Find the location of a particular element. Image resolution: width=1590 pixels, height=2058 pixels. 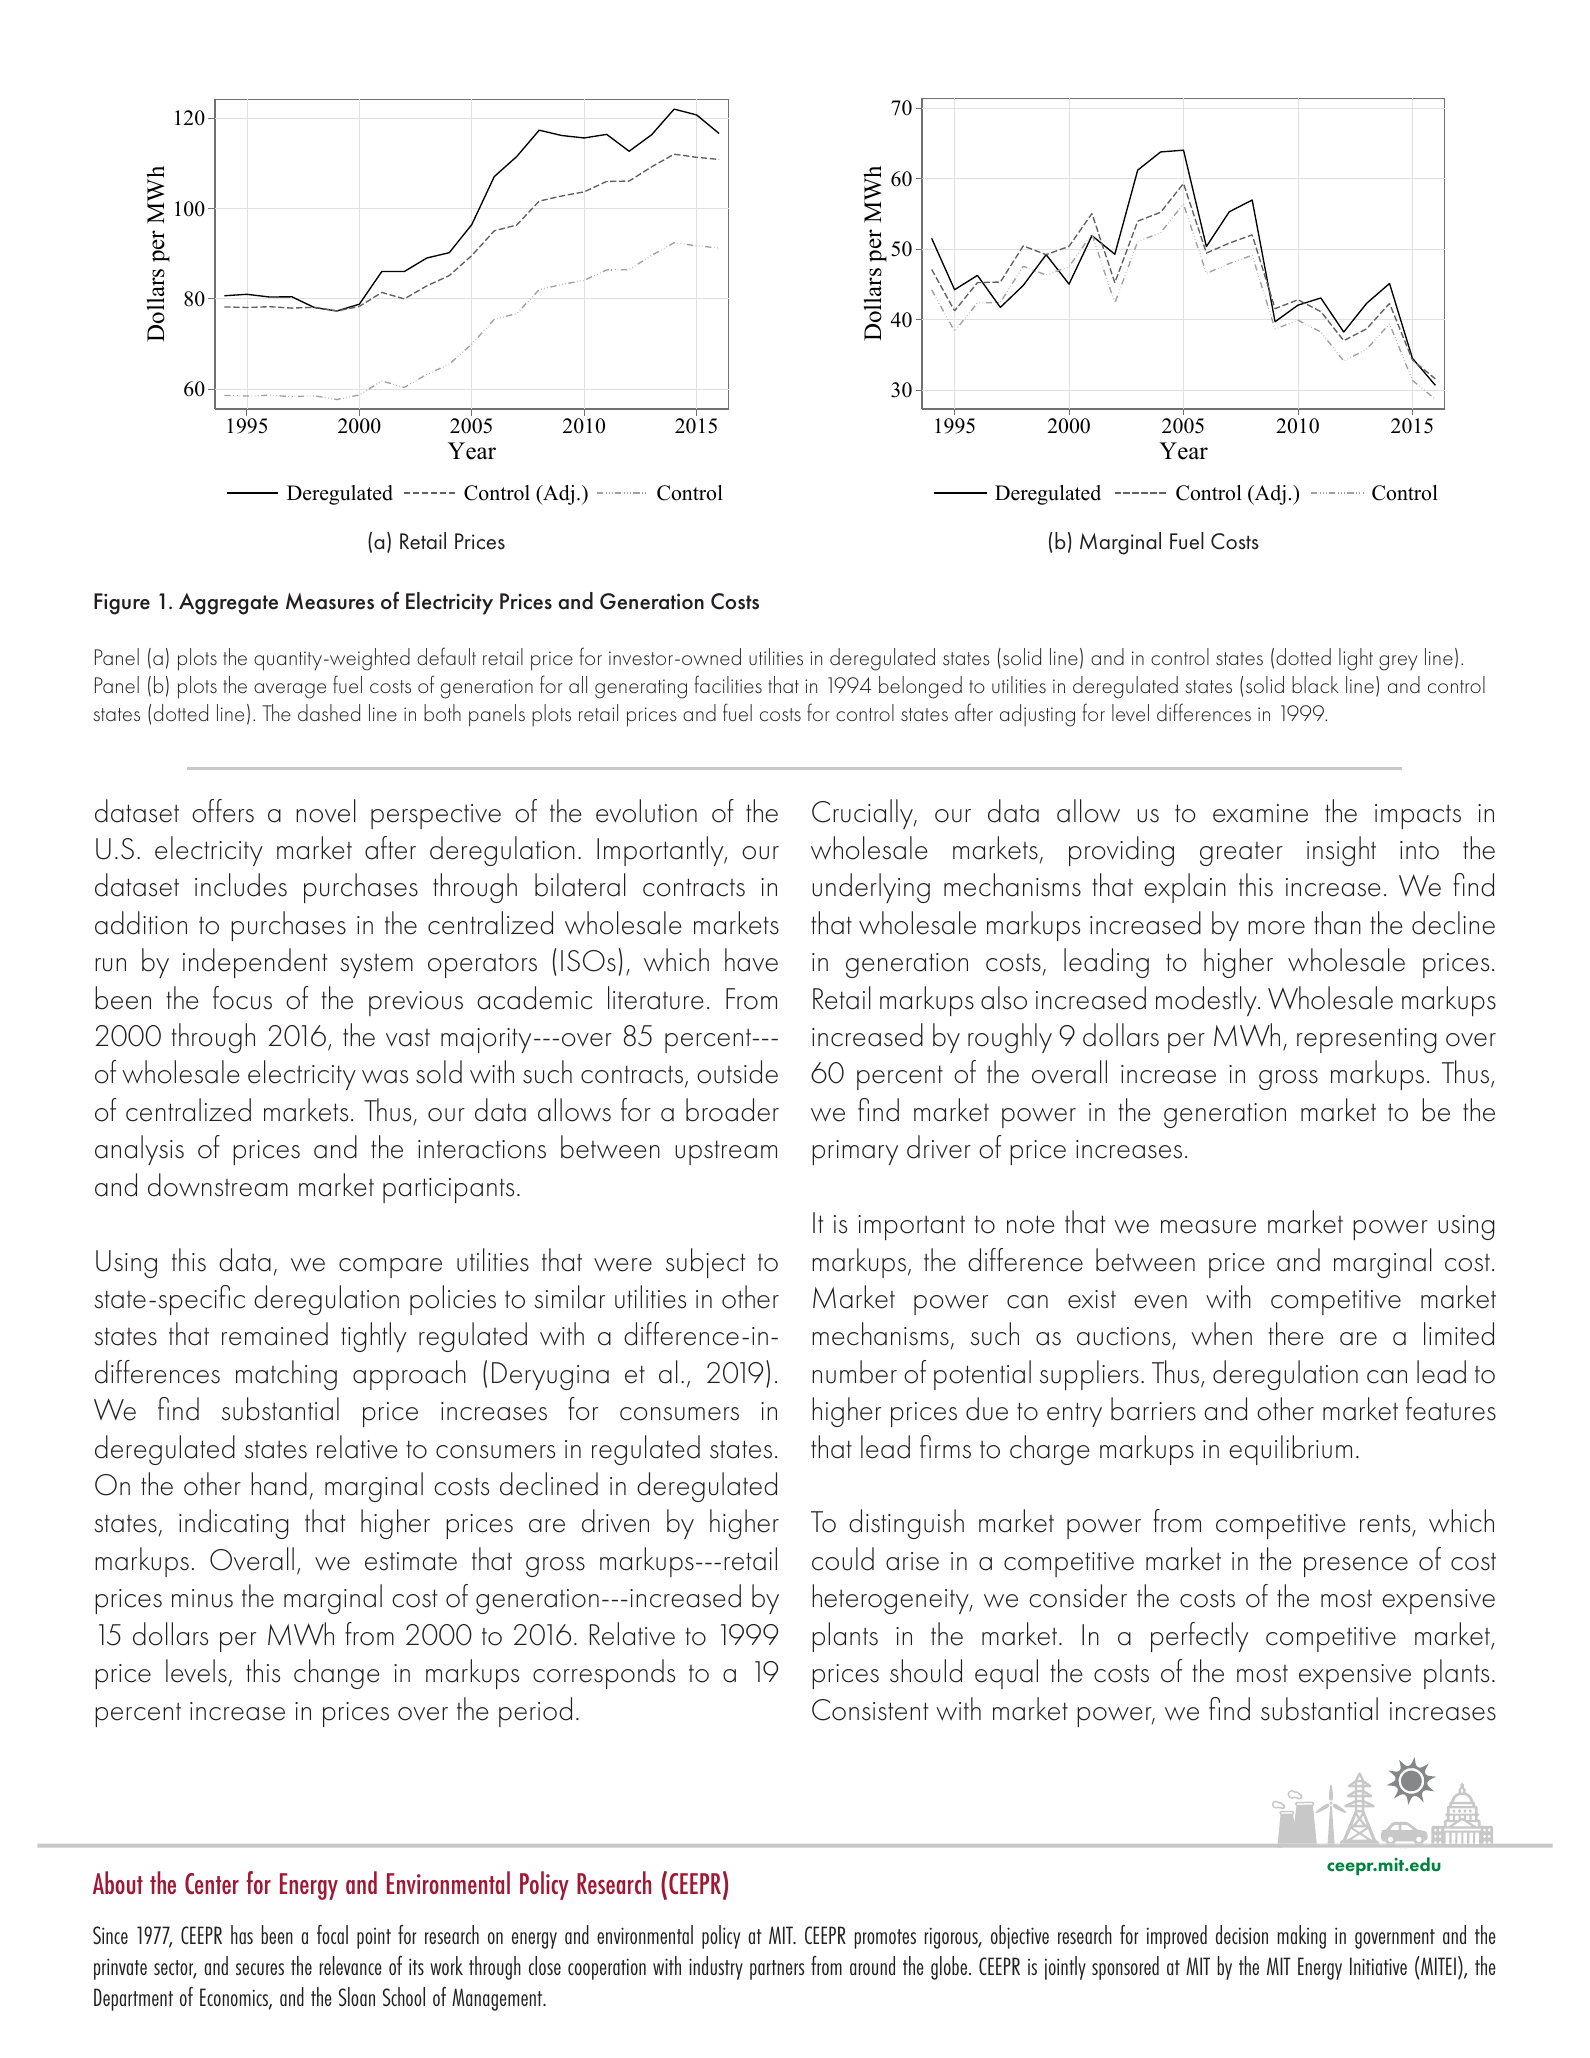

average is located at coordinates (290, 691).
